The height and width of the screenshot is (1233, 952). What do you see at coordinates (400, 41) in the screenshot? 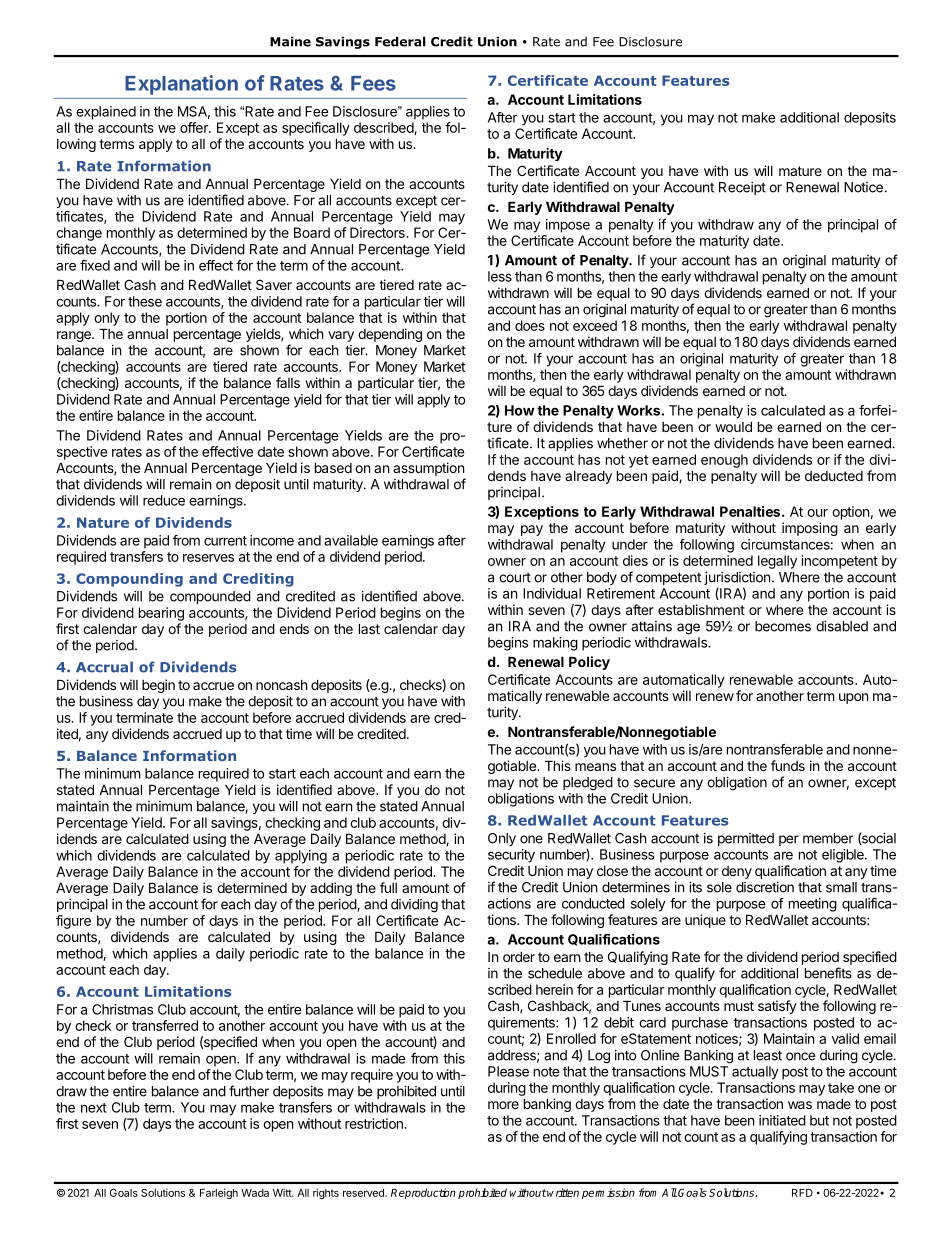
I see `Federal` at bounding box center [400, 41].
